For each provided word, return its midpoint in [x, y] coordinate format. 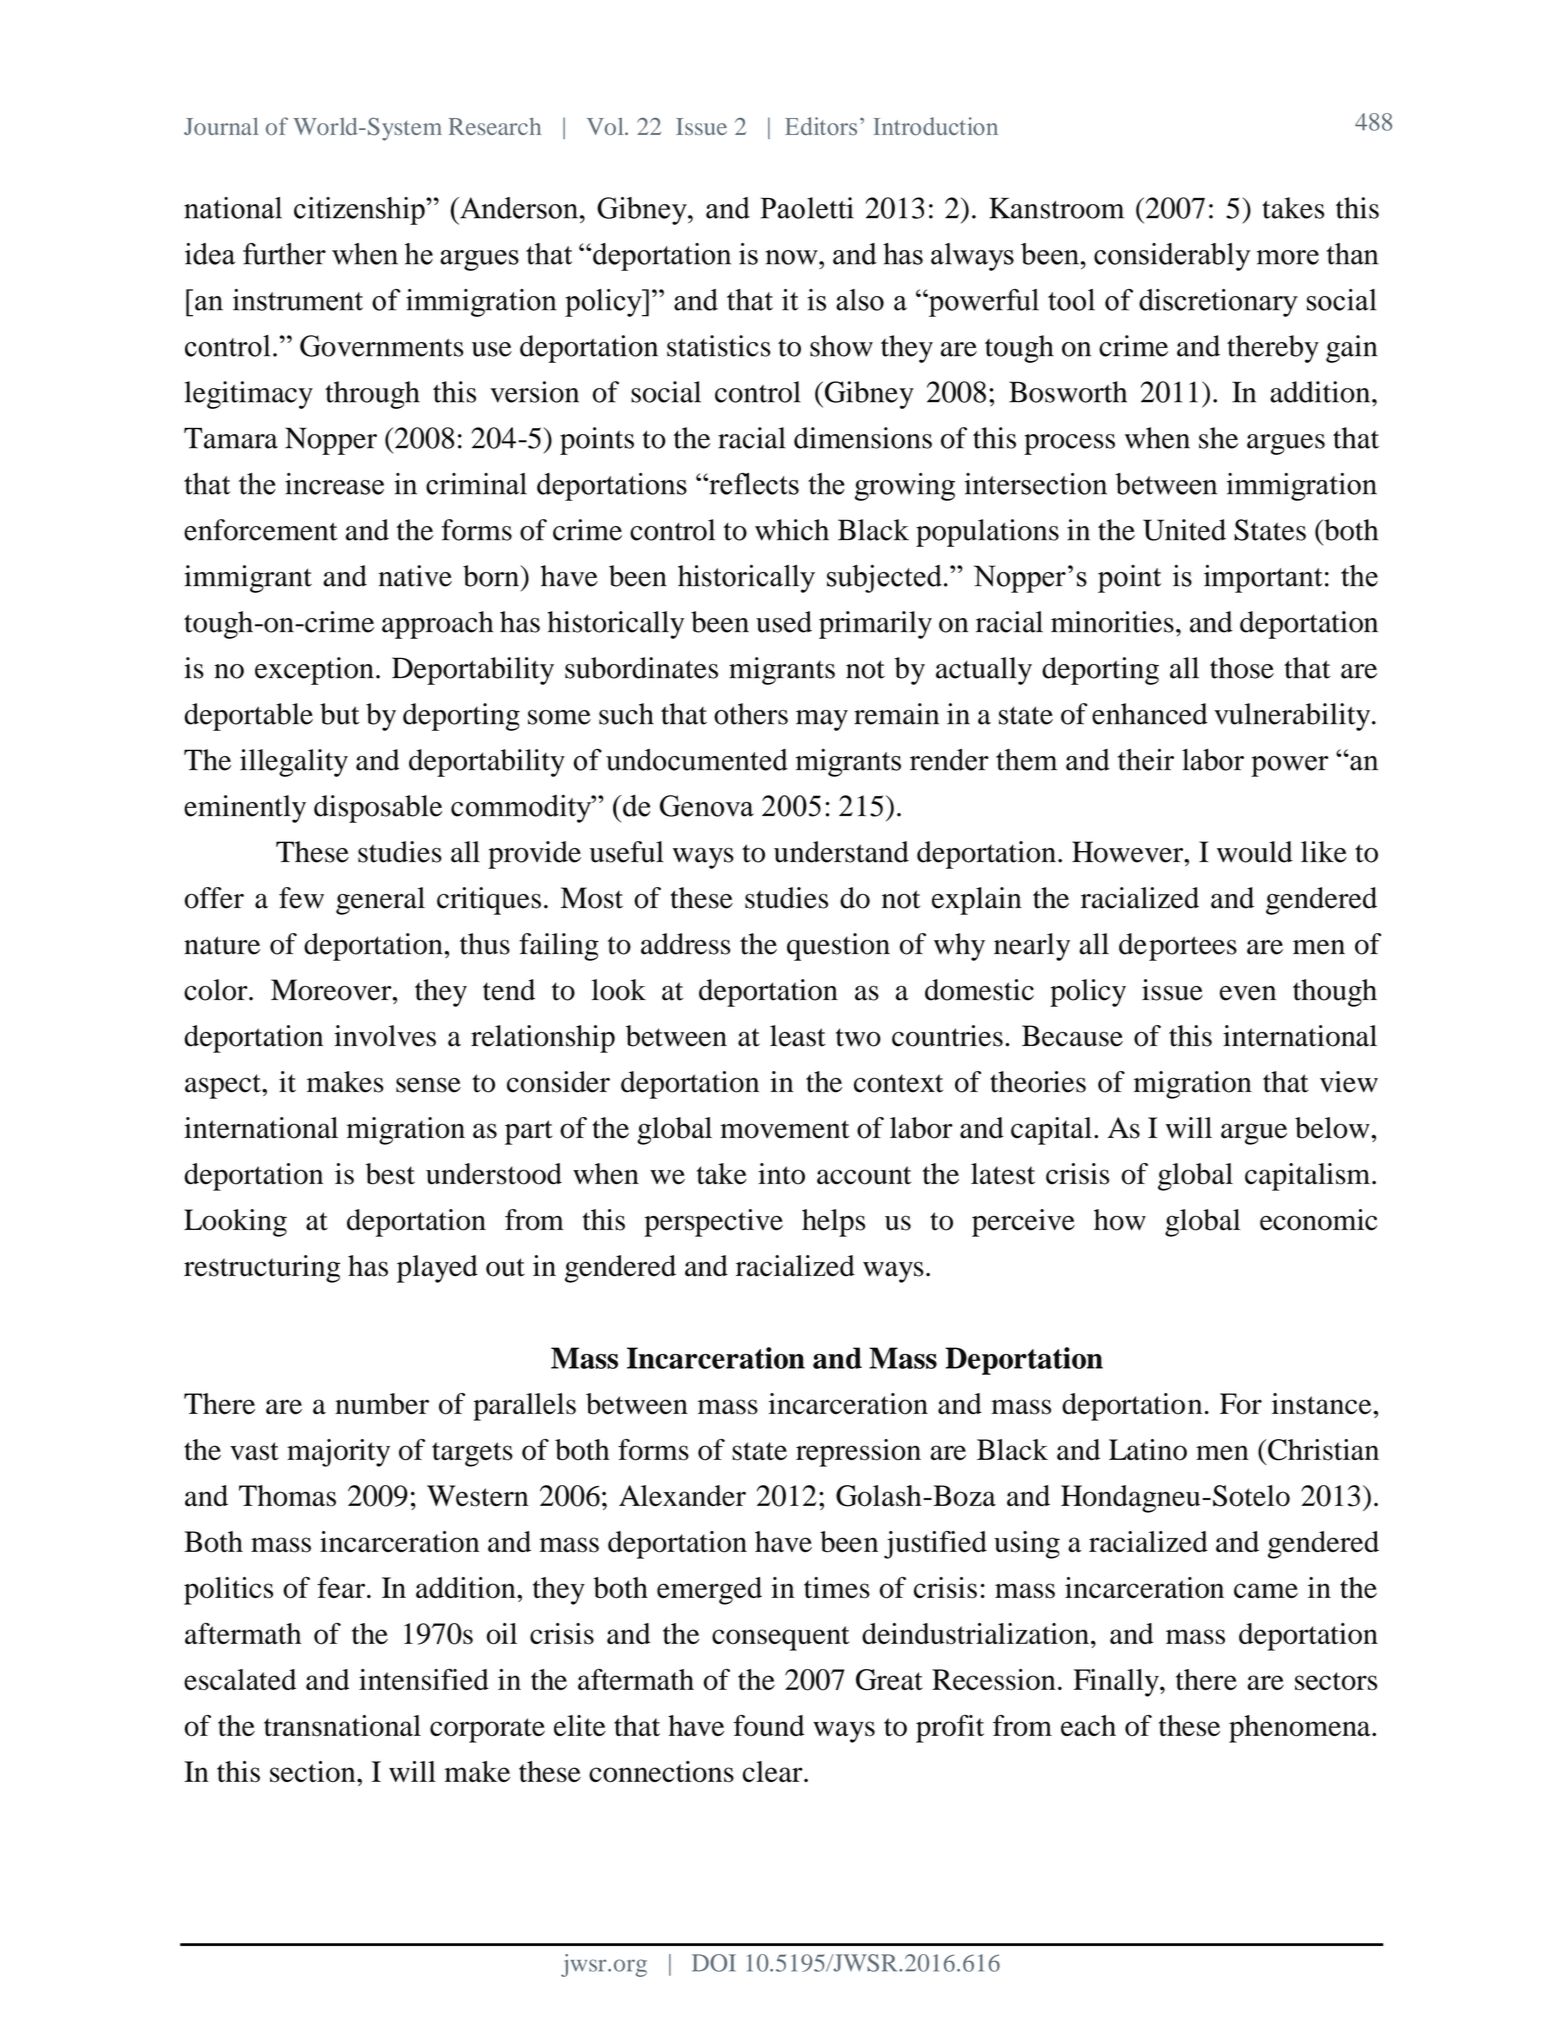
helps [833, 1223]
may [822, 720]
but [340, 714]
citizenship [360, 211]
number [382, 1404]
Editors [821, 126]
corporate [487, 1730]
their [1146, 759]
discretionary [1218, 303]
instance [1323, 1404]
